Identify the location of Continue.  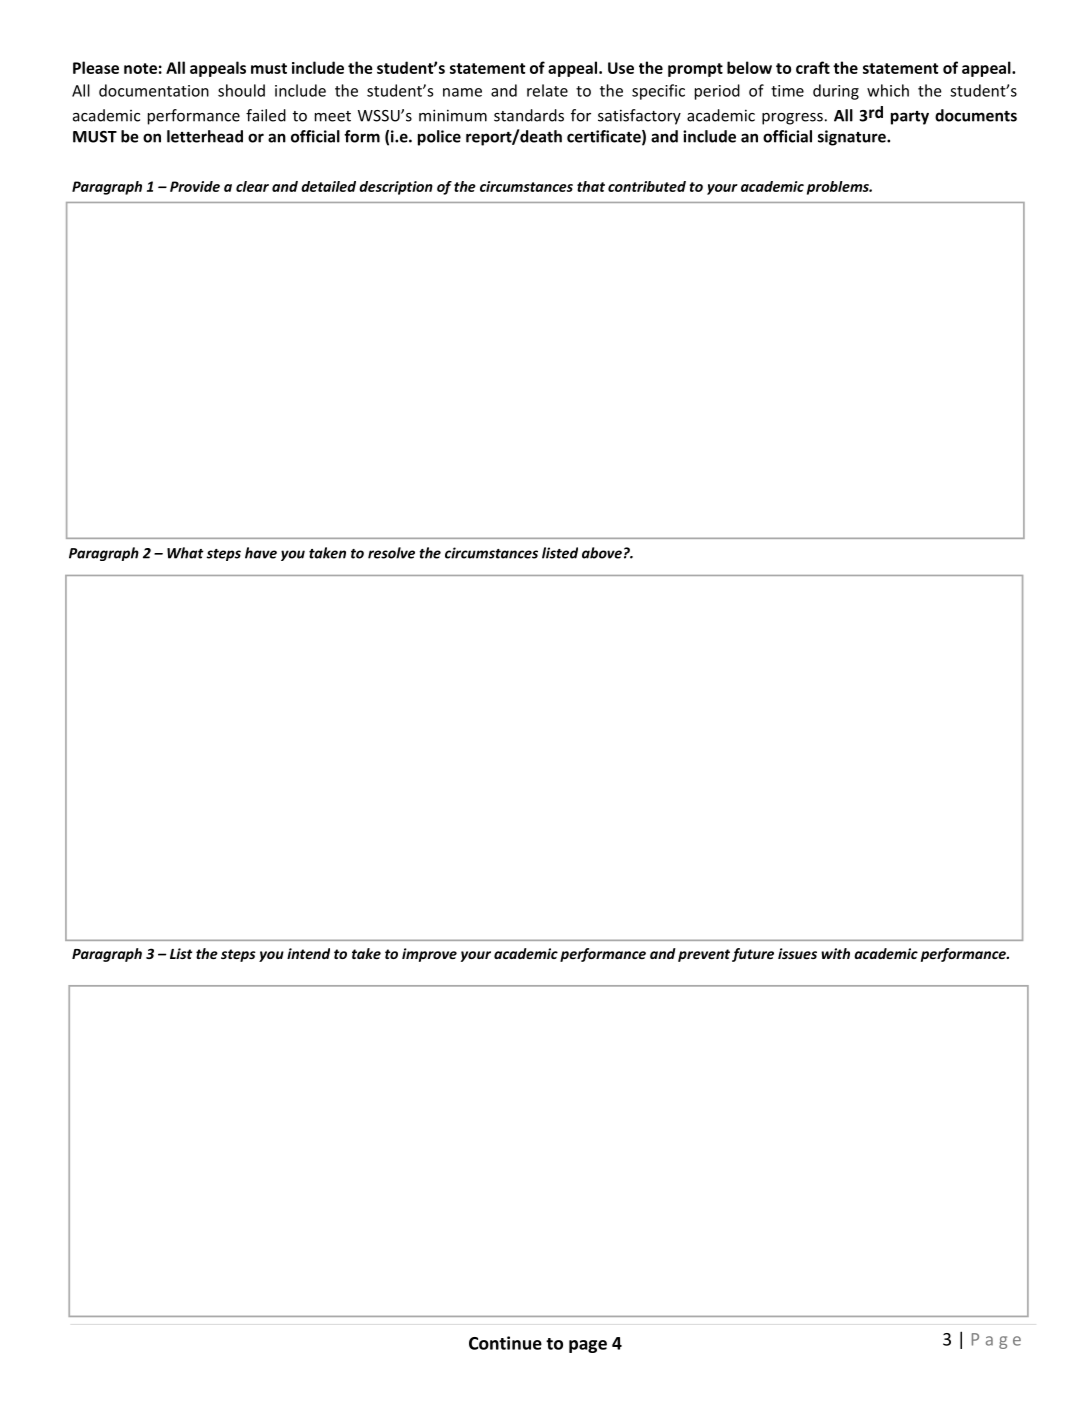
(505, 1343).
